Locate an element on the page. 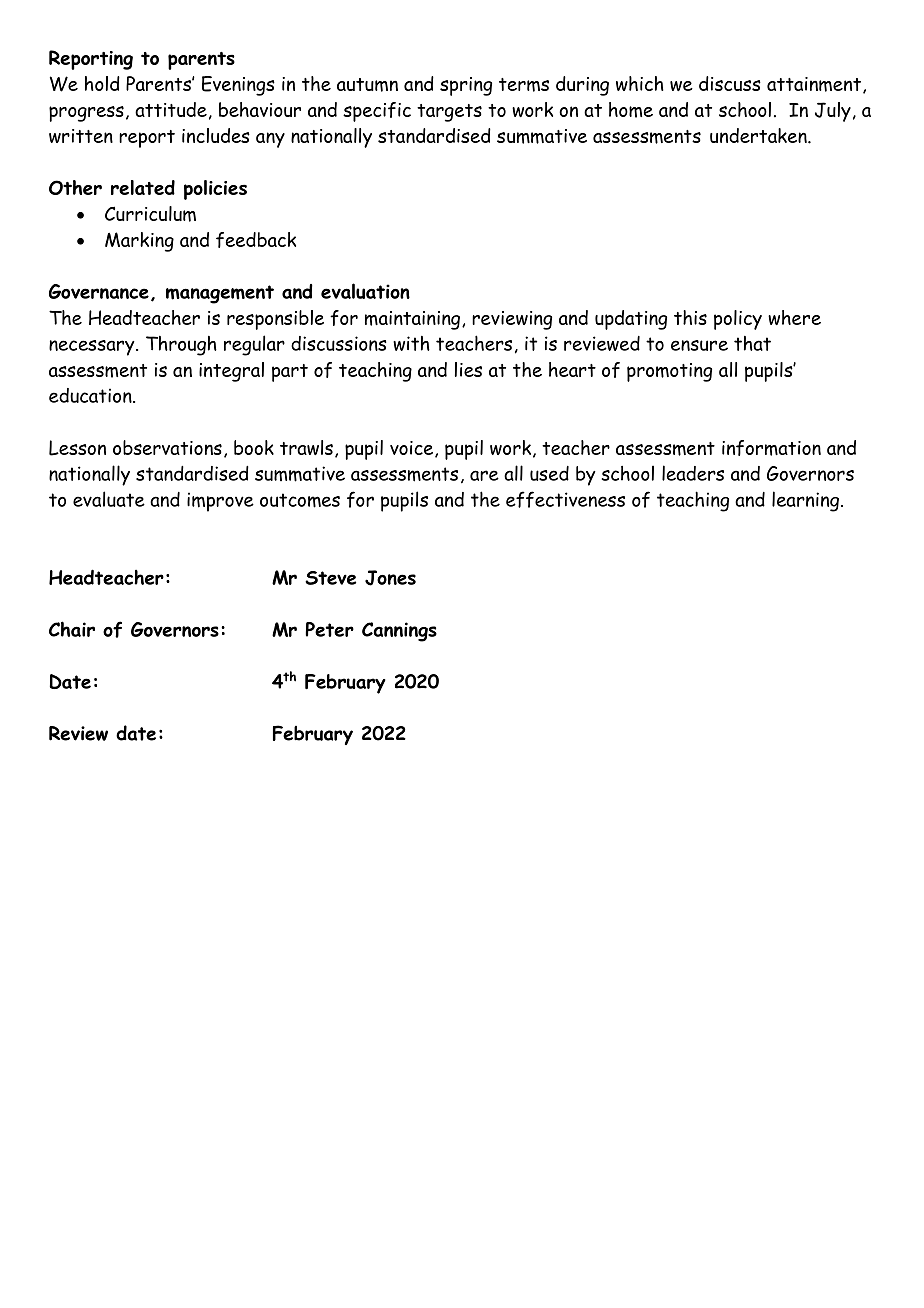 The height and width of the page is (1308, 924). lies is located at coordinates (468, 369).
